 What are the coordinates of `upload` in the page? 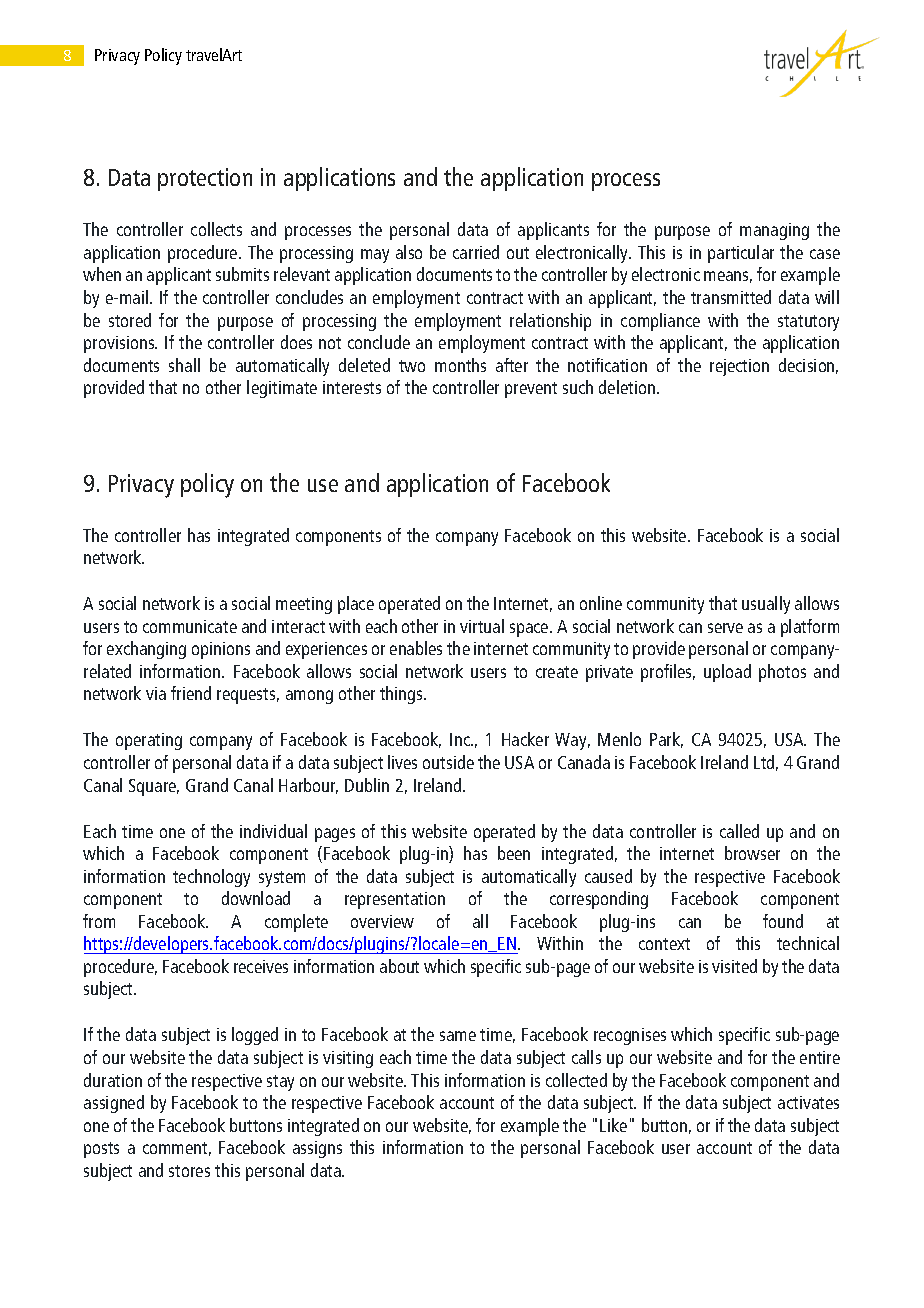 It's located at (727, 673).
